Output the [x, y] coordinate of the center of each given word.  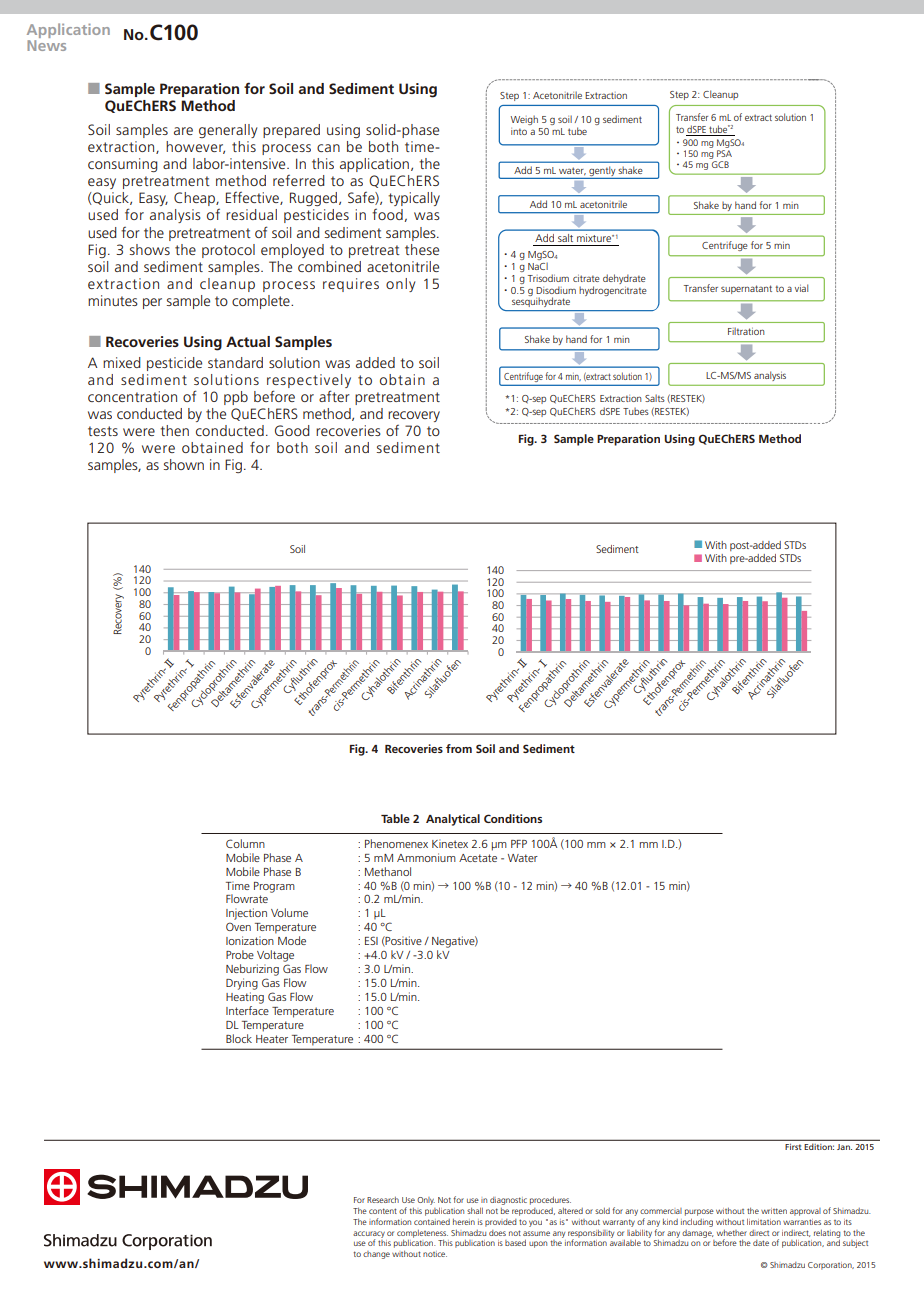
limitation [764, 1221]
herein [464, 1222]
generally [228, 131]
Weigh [524, 120]
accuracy [369, 1235]
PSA [724, 153]
